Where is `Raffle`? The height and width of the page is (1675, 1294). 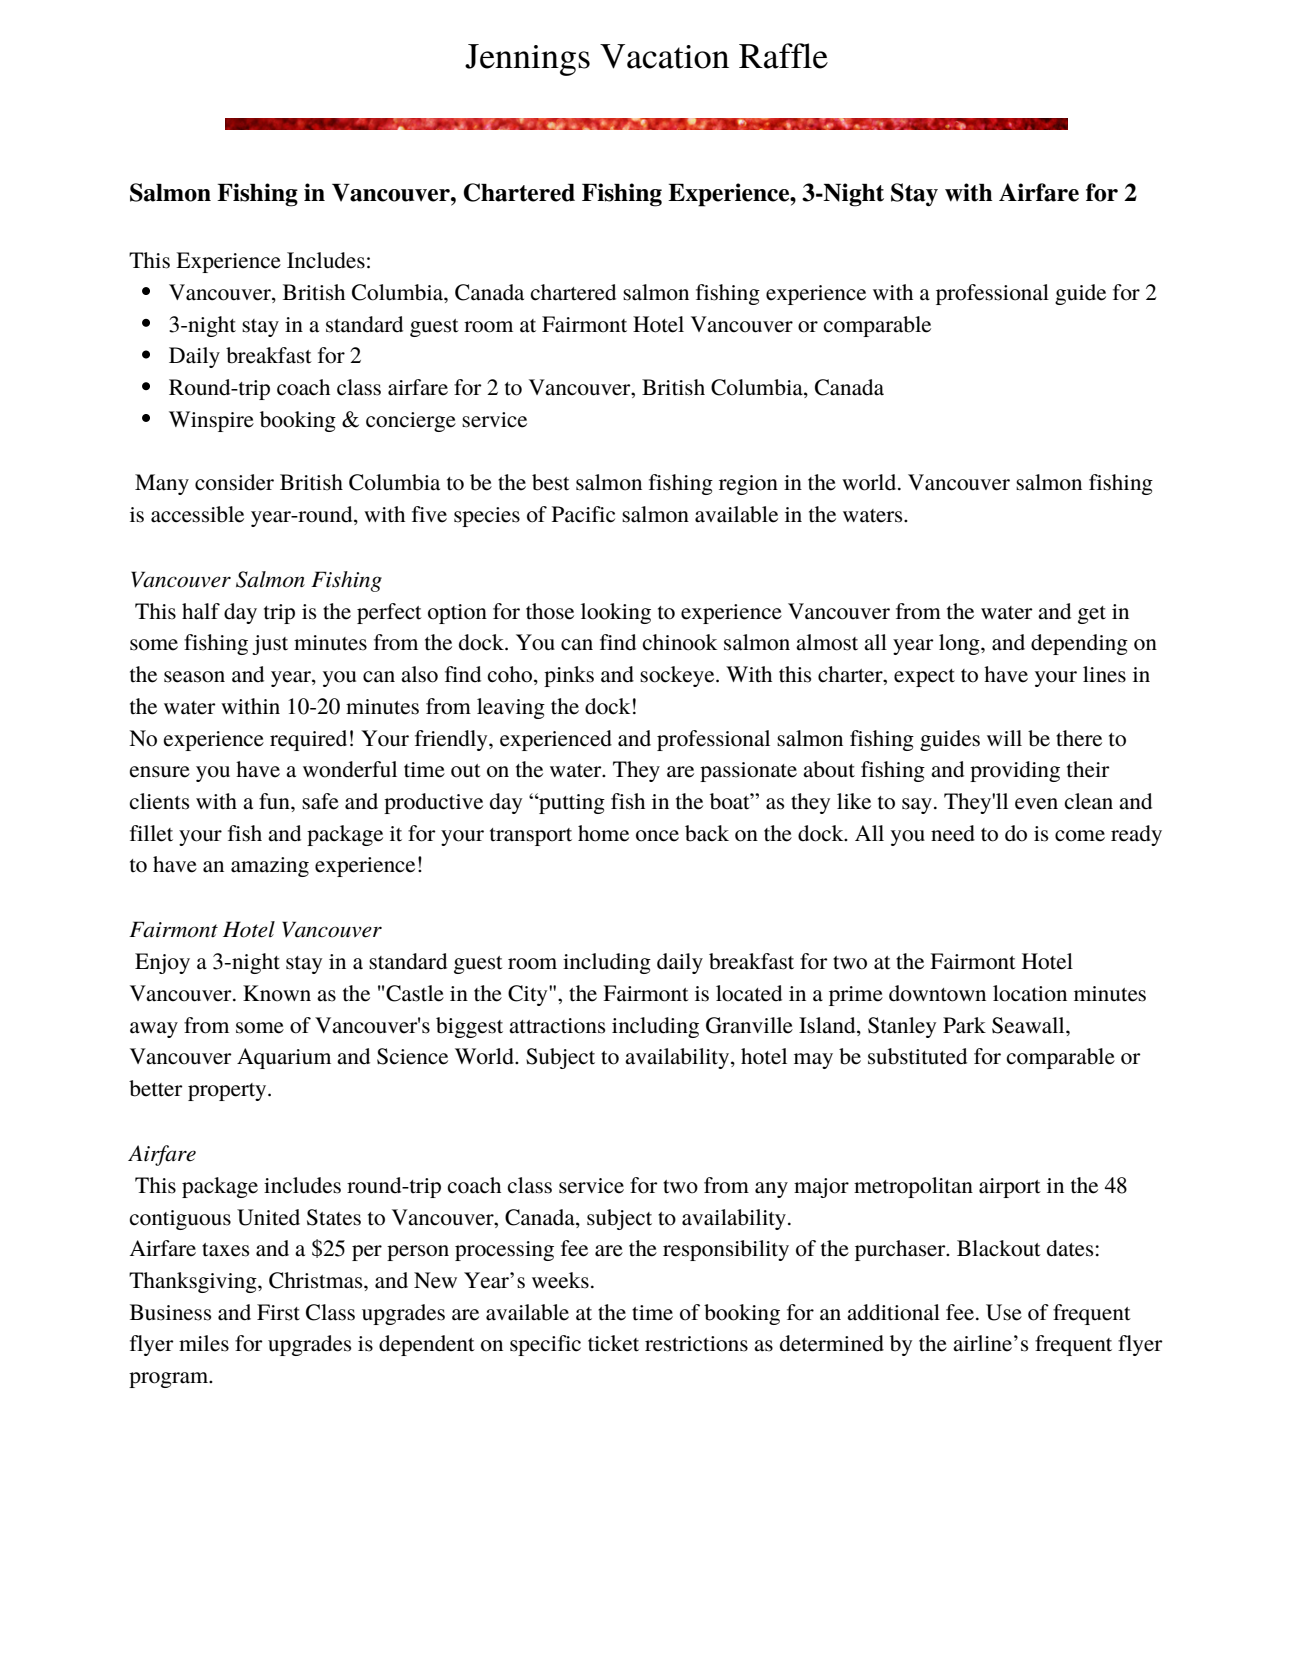
Raffle is located at coordinates (783, 56).
